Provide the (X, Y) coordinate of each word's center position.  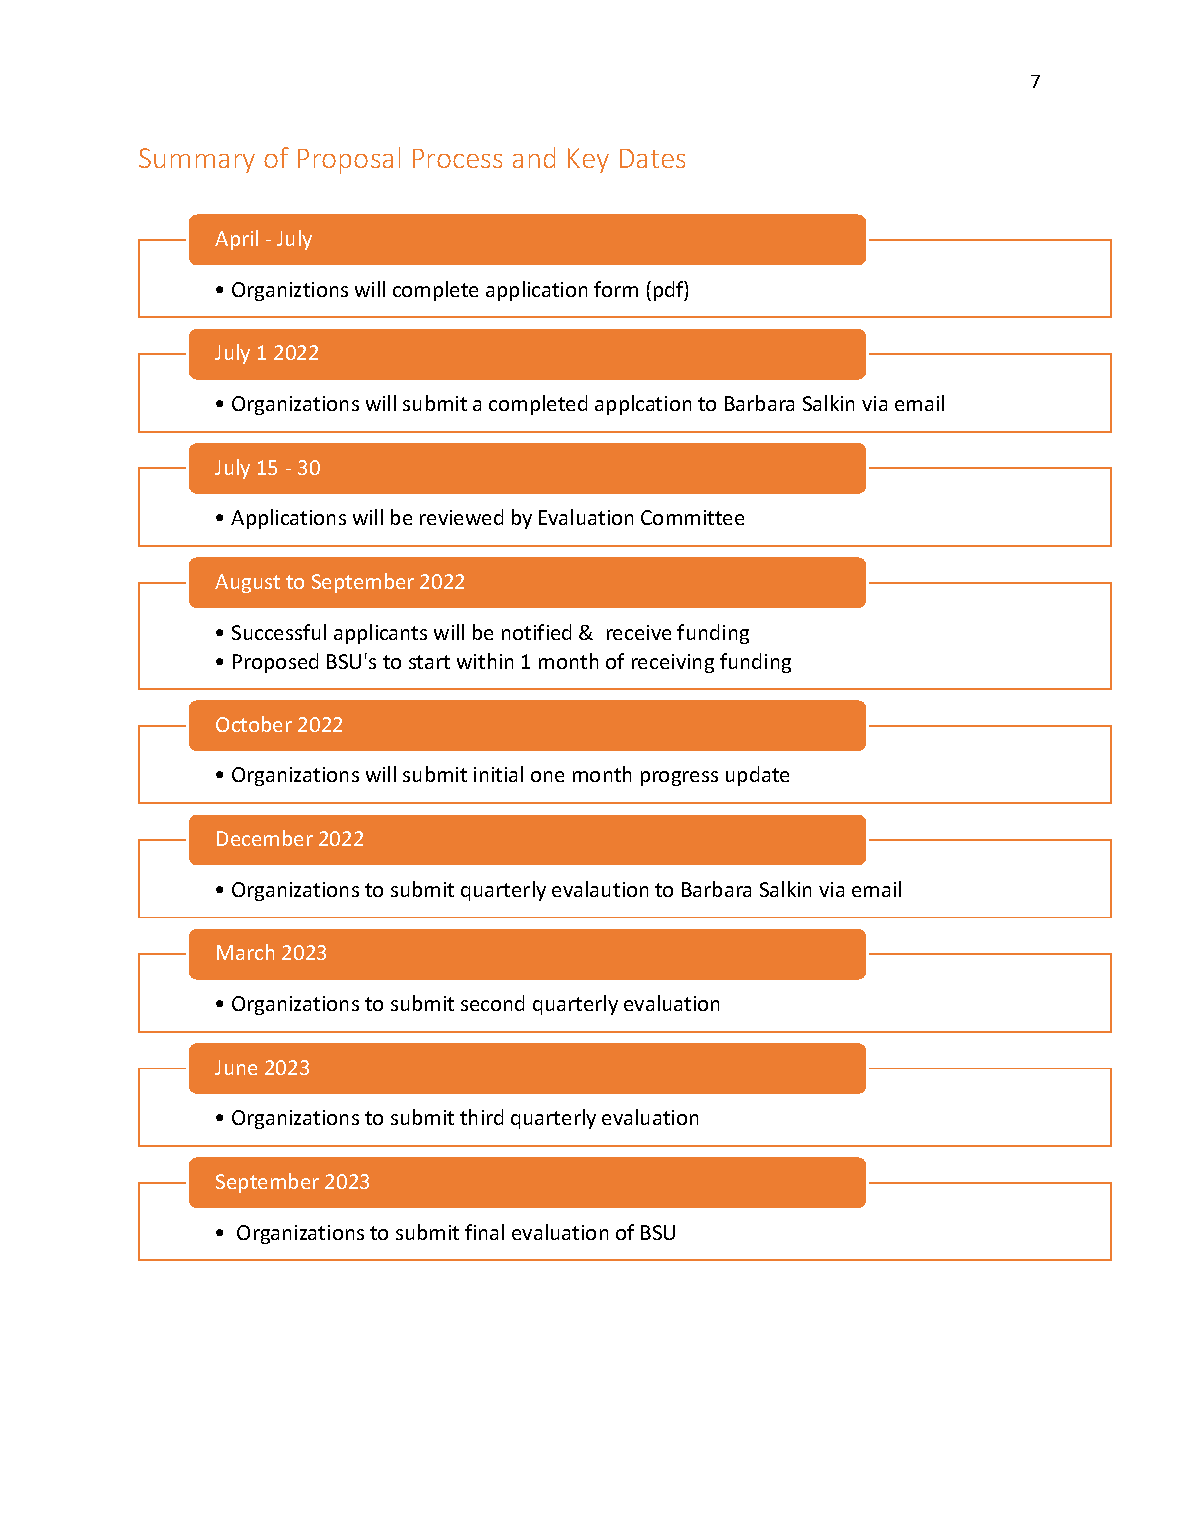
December (265, 838)
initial (498, 774)
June (236, 1067)
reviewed (461, 517)
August (247, 583)
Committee (692, 517)
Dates (652, 158)
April (236, 240)
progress (679, 778)
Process (457, 158)
